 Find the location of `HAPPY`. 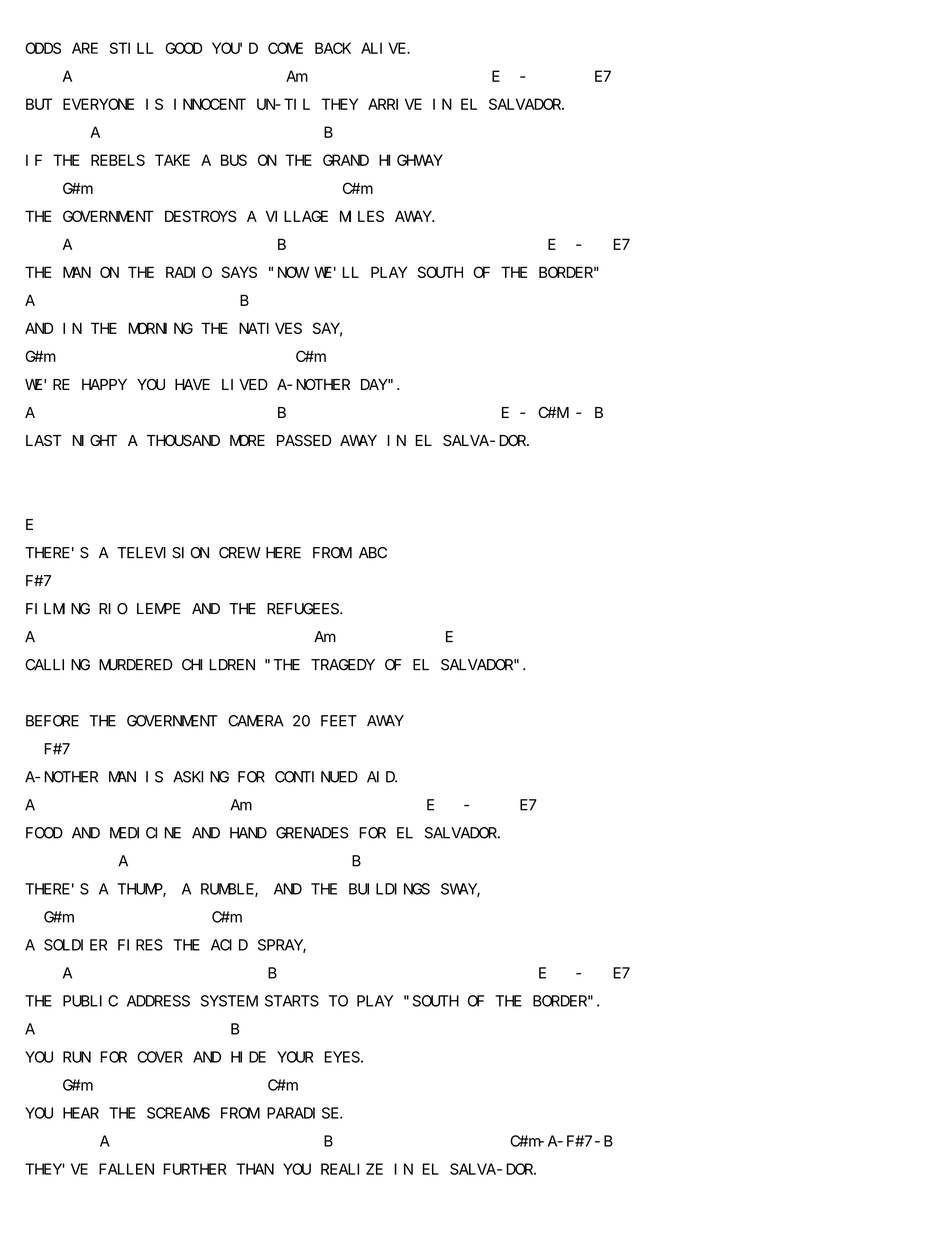

HAPPY is located at coordinates (104, 384).
